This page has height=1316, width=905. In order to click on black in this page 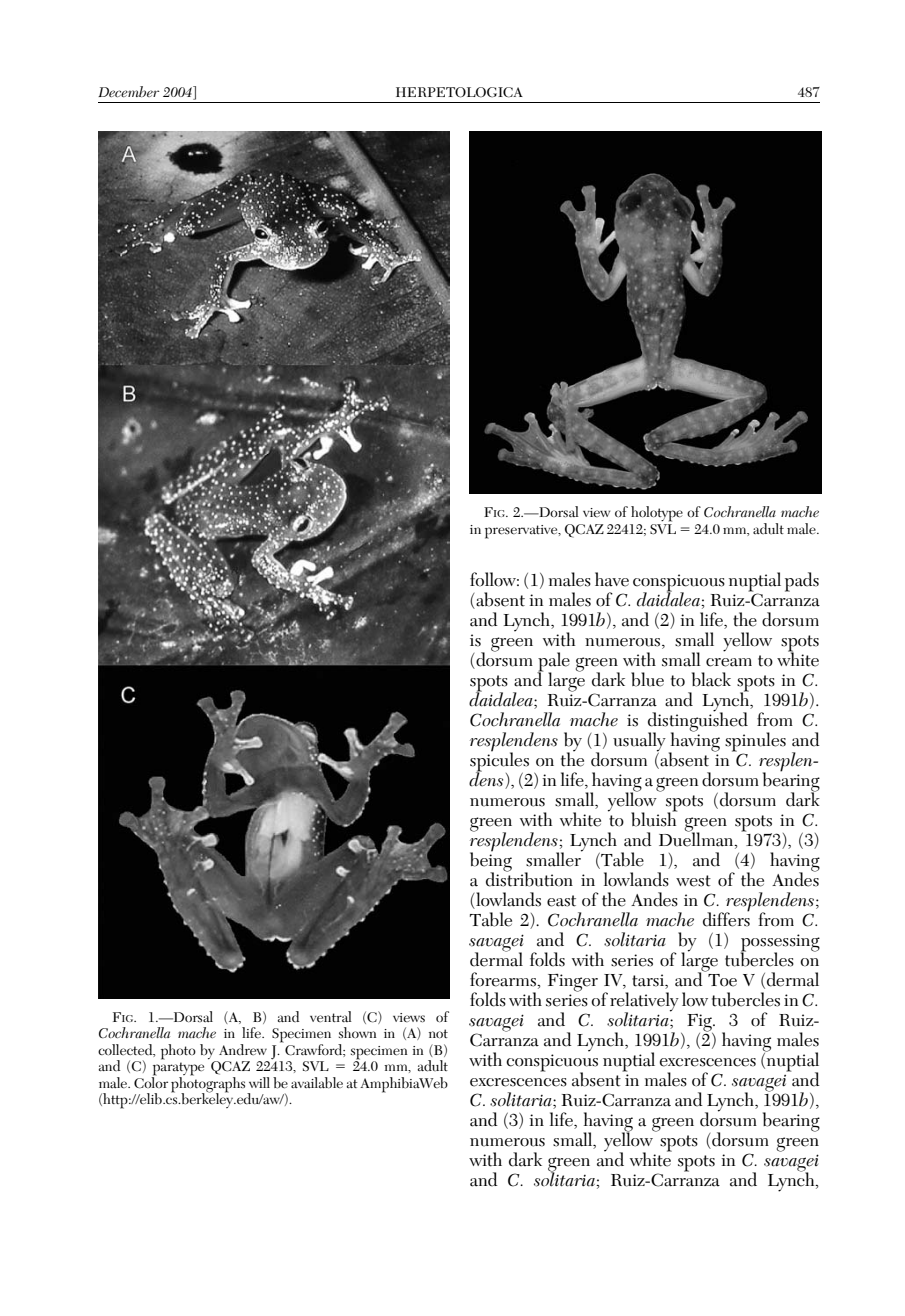, I will do `click(711, 679)`.
